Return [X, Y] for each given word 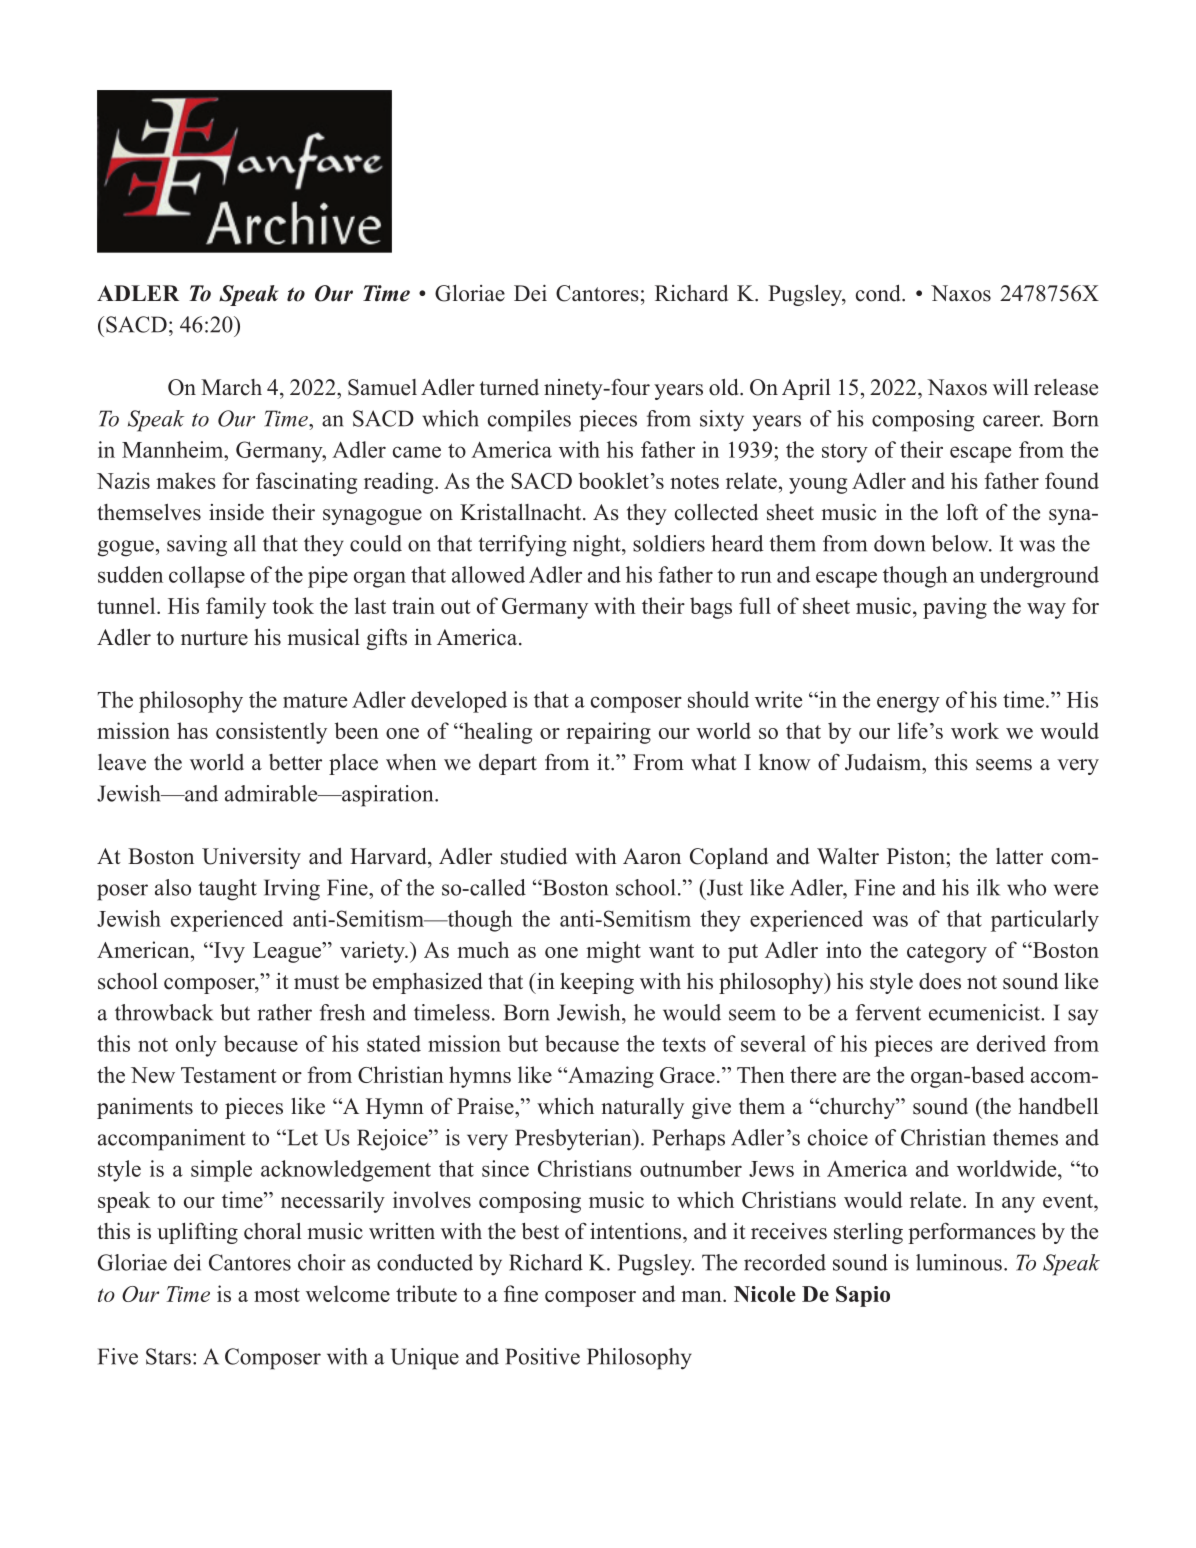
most [277, 1295]
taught [227, 890]
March [231, 387]
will [1011, 387]
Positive [542, 1356]
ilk [988, 887]
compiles [529, 421]
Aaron [652, 856]
